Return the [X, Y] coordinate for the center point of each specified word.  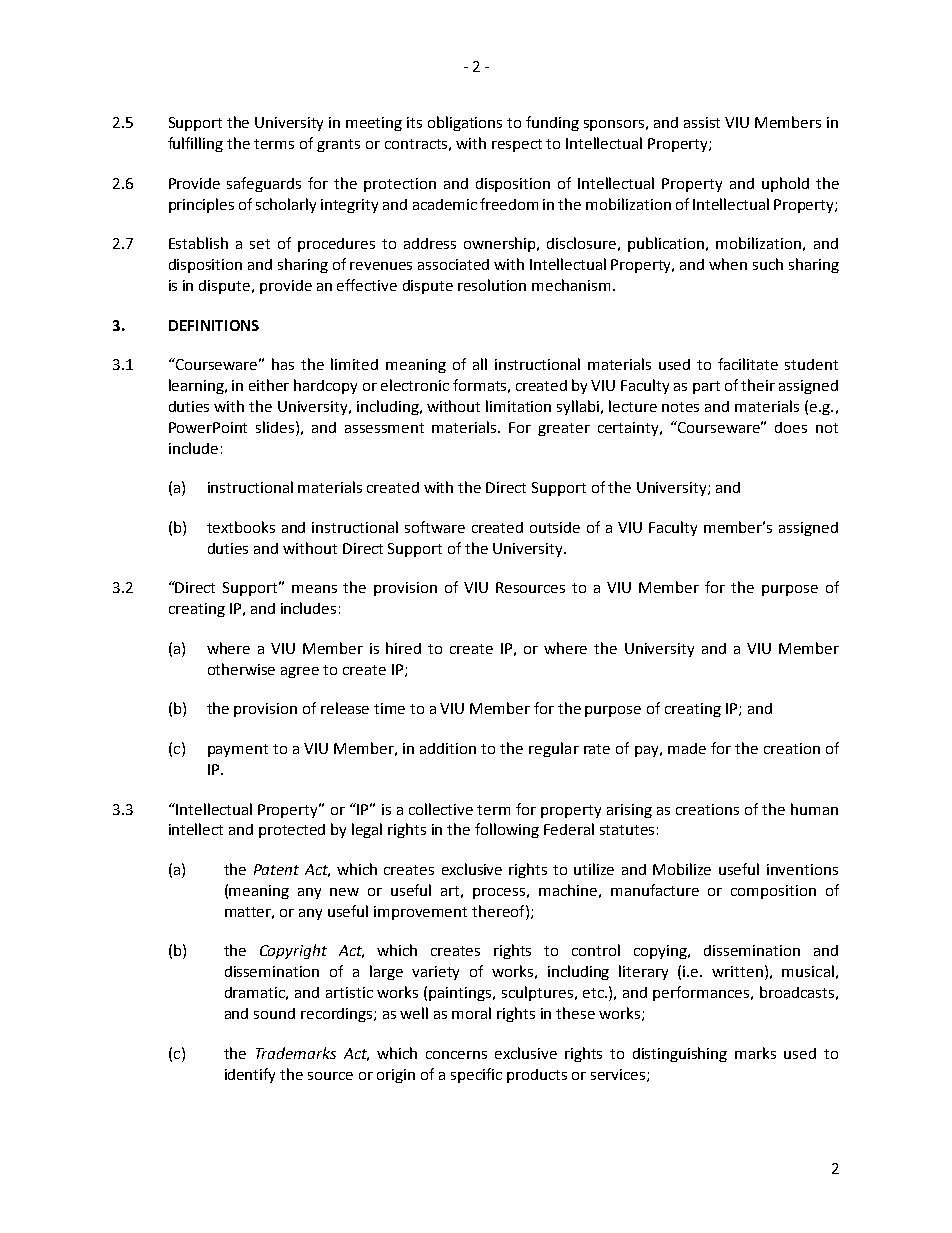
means [314, 589]
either [269, 385]
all [480, 364]
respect [517, 145]
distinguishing [680, 1054]
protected [292, 831]
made [687, 748]
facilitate [748, 364]
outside [555, 527]
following [507, 830]
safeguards [264, 184]
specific [476, 1075]
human [814, 809]
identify [250, 1075]
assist [702, 122]
